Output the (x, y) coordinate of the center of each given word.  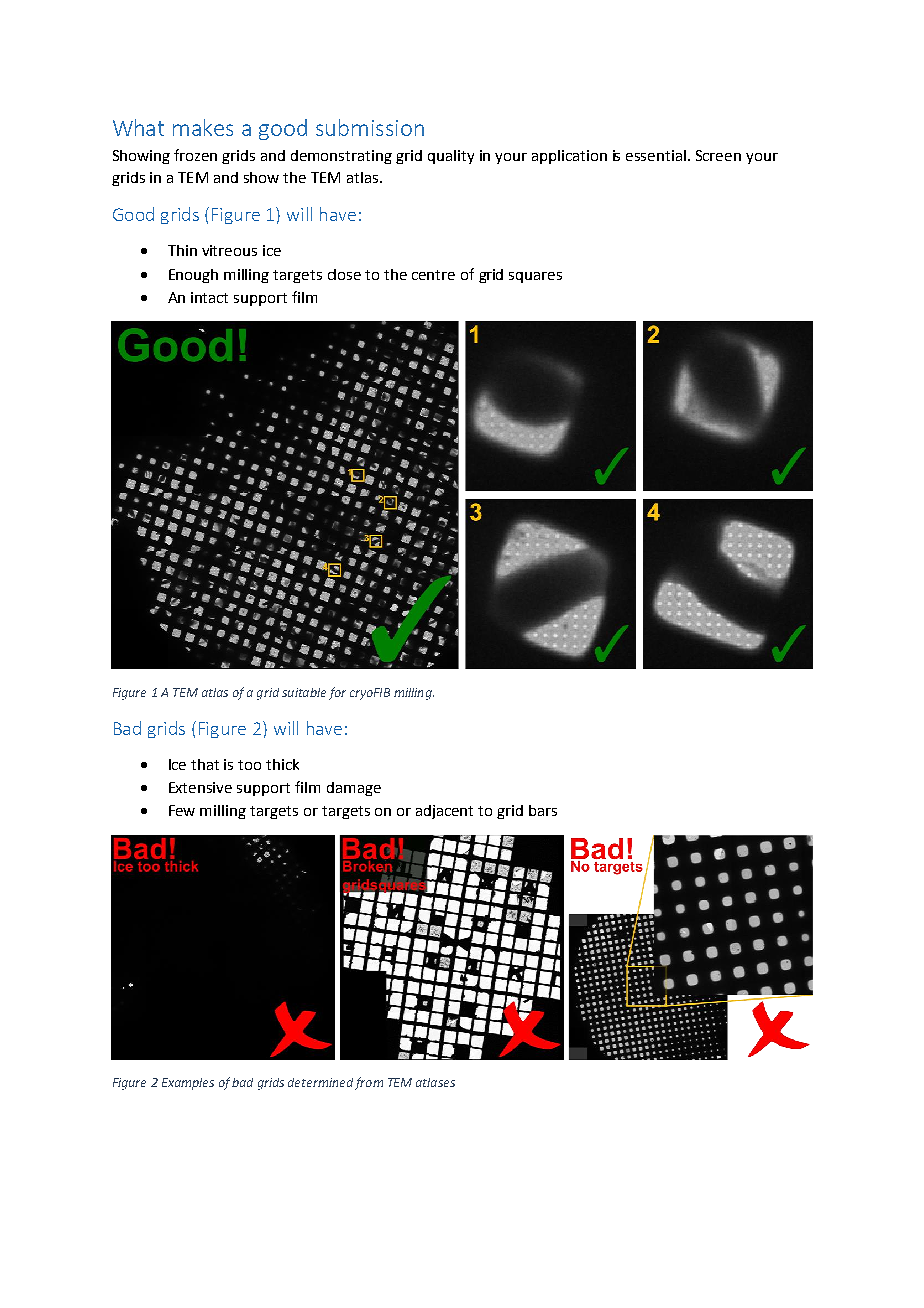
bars (543, 810)
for (337, 693)
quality (451, 157)
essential (656, 155)
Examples (188, 1084)
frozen (195, 155)
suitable (304, 692)
